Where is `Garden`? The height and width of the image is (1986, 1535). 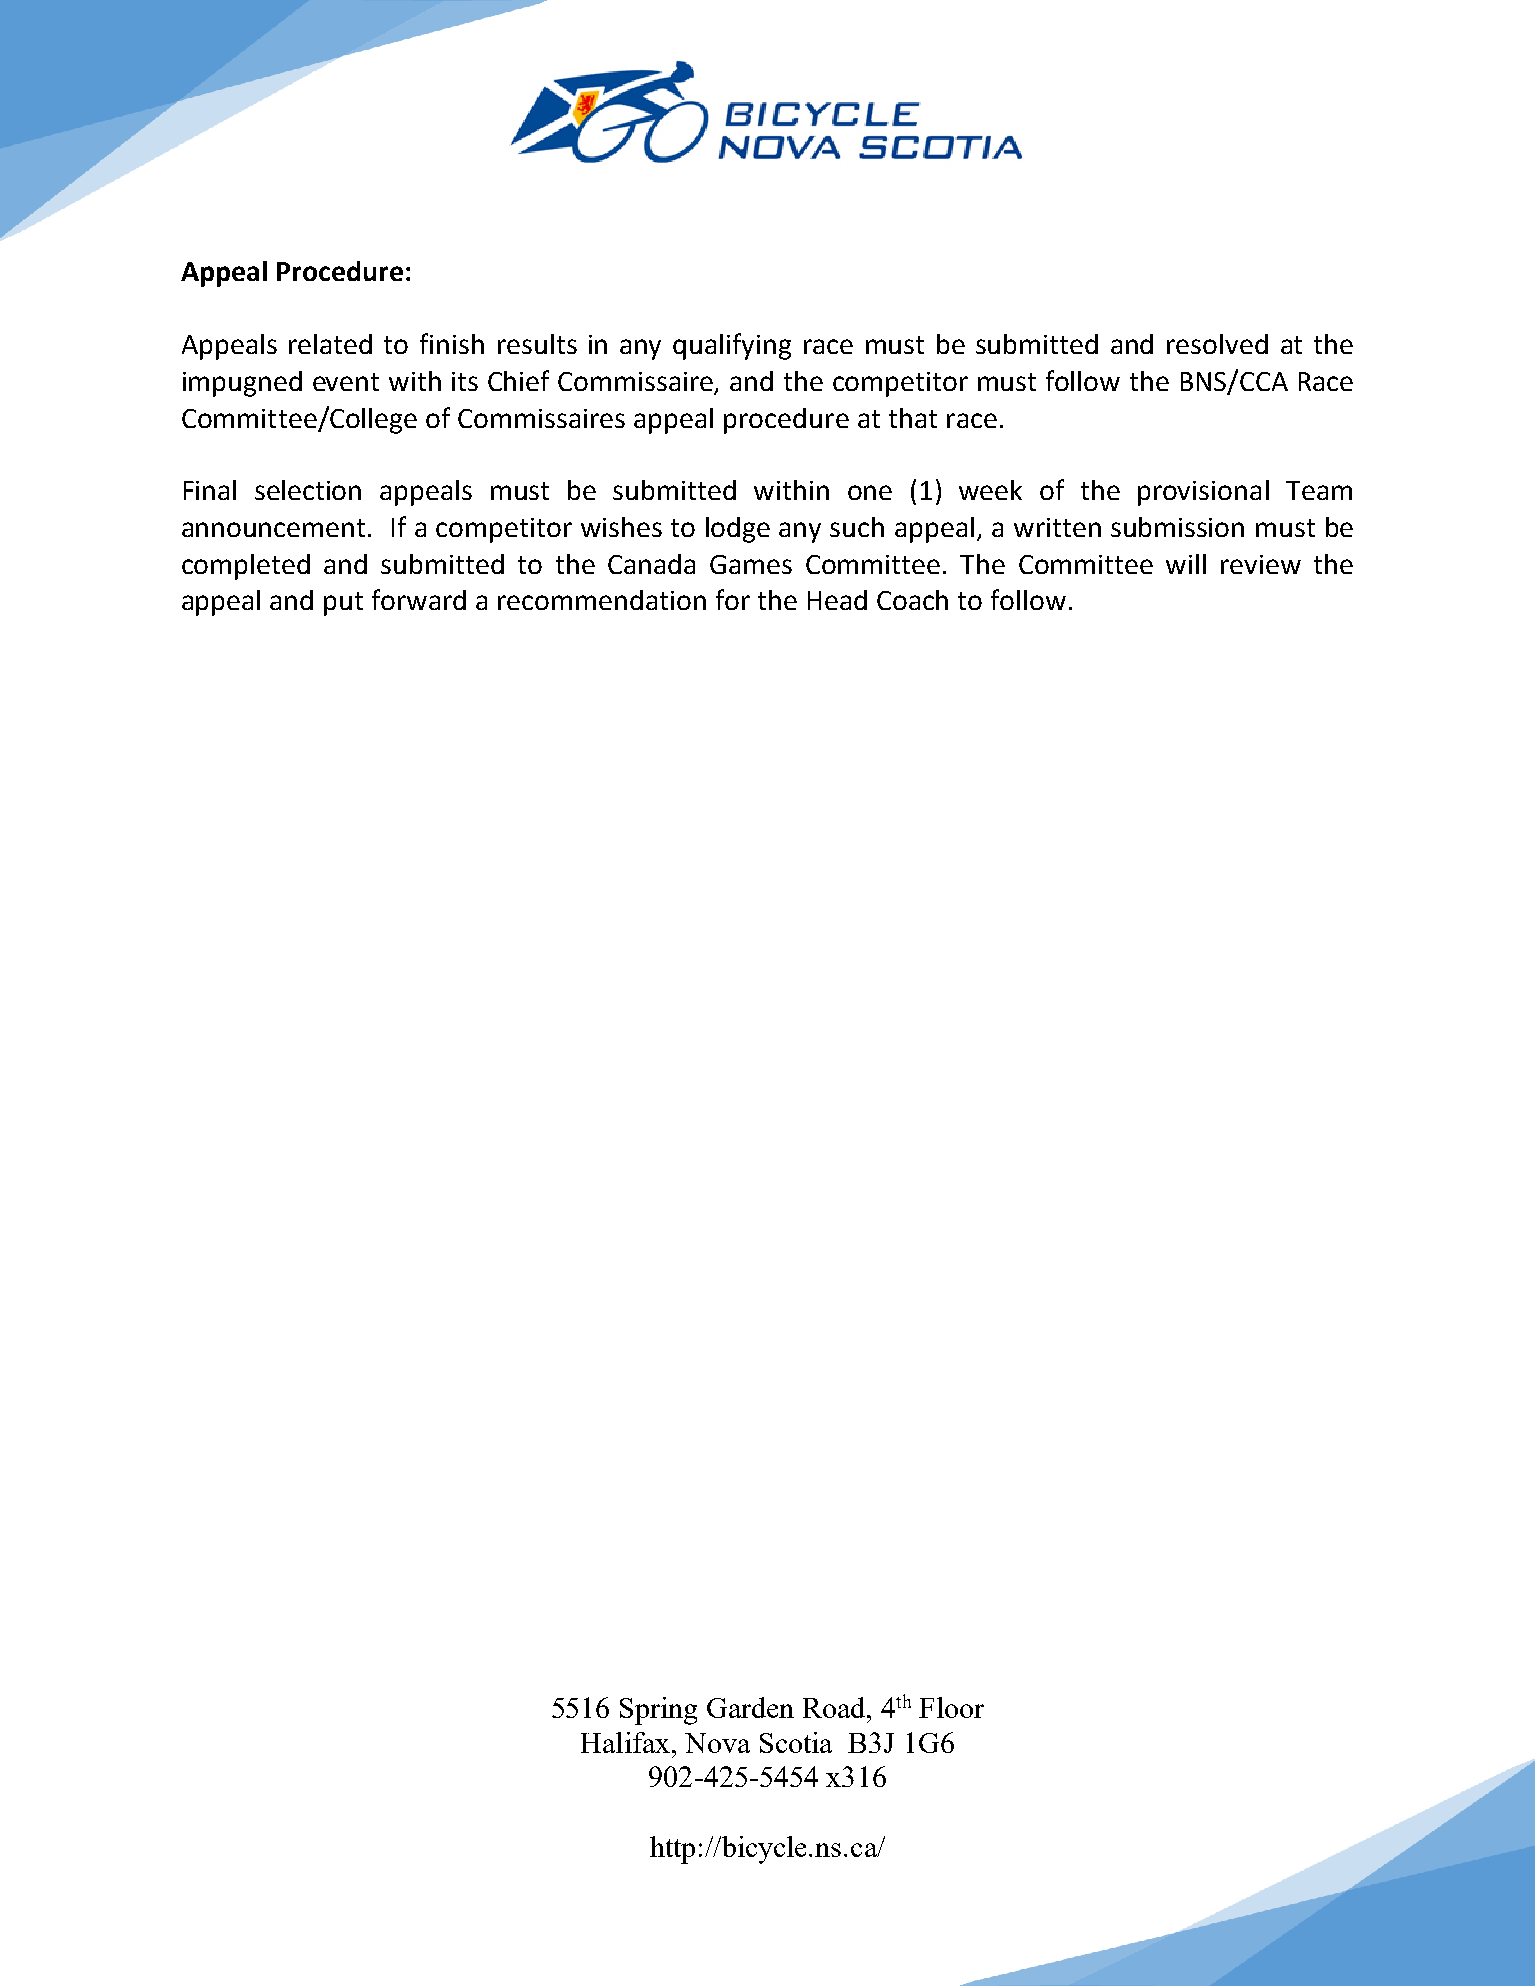 Garden is located at coordinates (750, 1707).
